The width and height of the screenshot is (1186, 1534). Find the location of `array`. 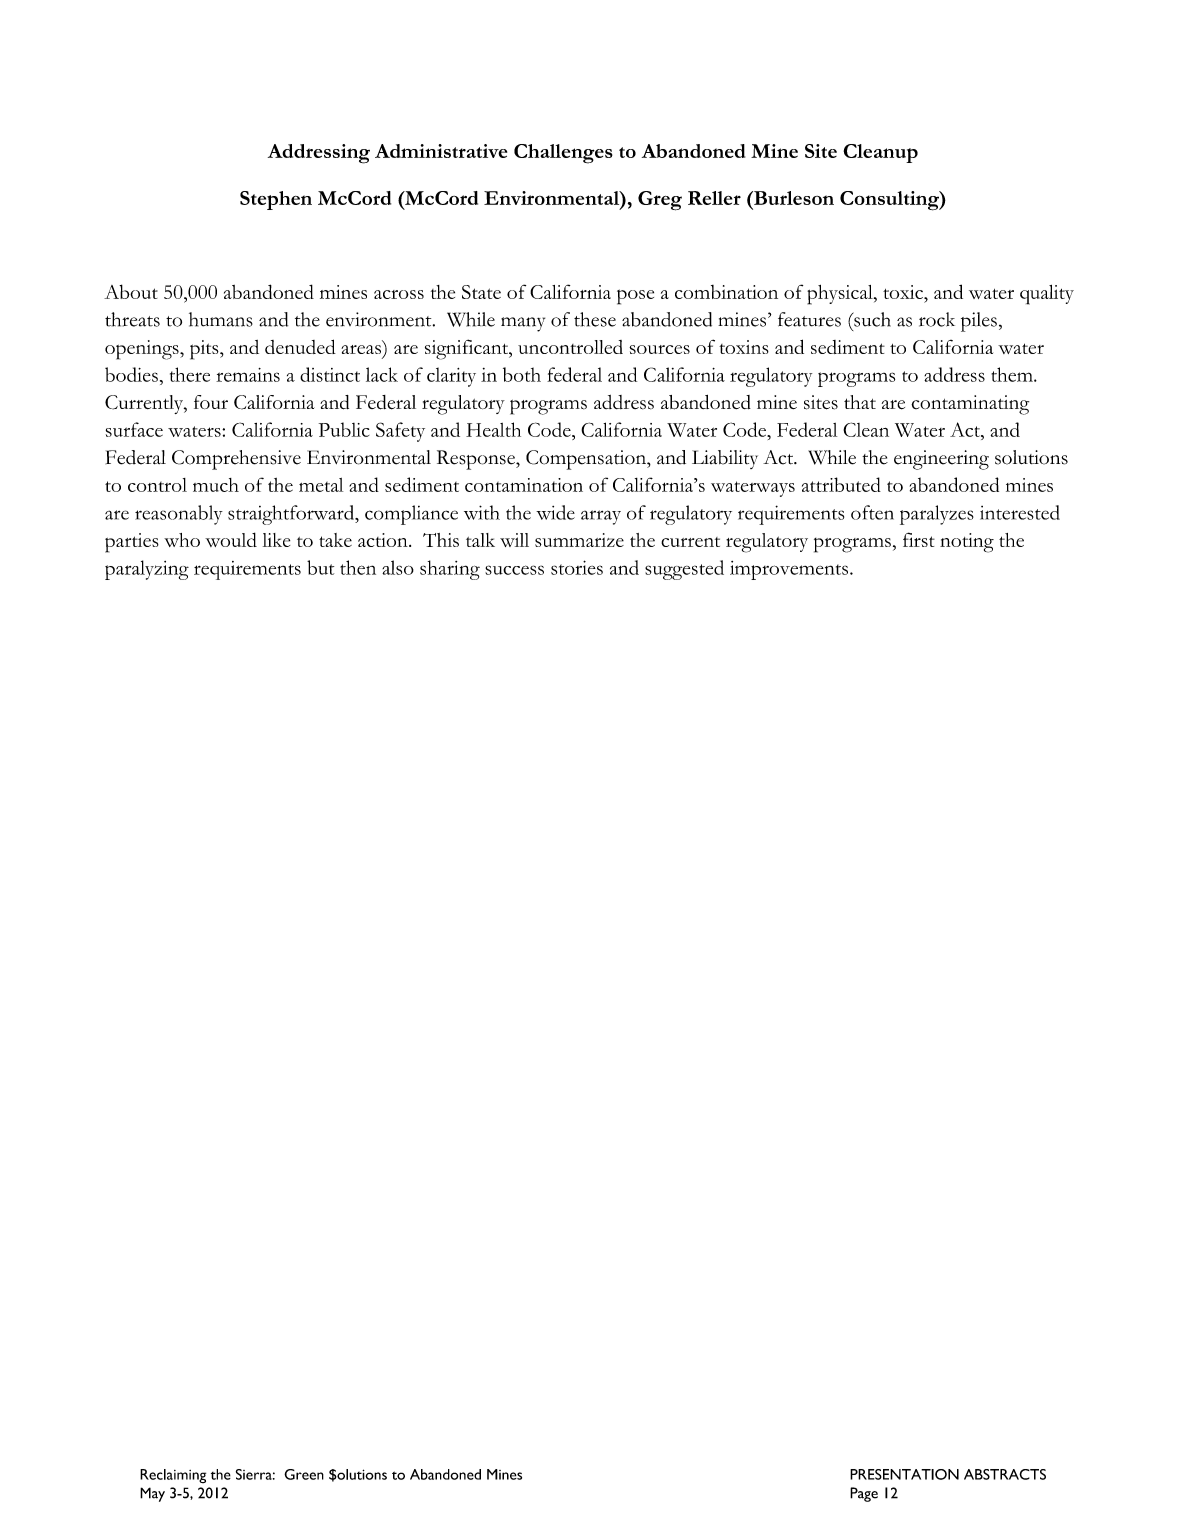

array is located at coordinates (601, 517).
